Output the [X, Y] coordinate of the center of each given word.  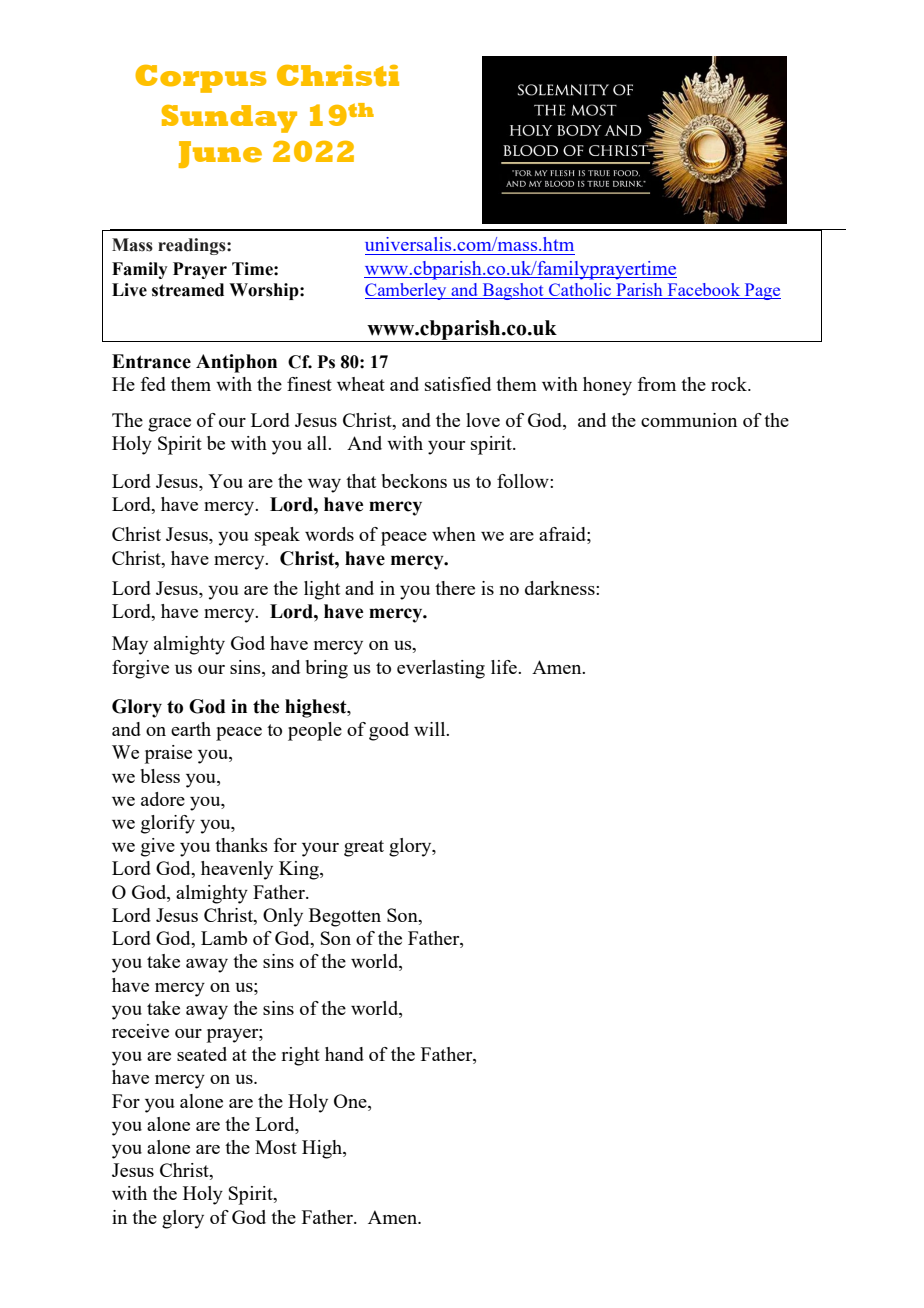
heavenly [237, 870]
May [130, 645]
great [364, 848]
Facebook [704, 291]
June [220, 154]
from [657, 384]
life [505, 667]
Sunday [229, 119]
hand [344, 1054]
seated [202, 1054]
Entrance [151, 361]
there [455, 588]
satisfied [458, 384]
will [431, 729]
